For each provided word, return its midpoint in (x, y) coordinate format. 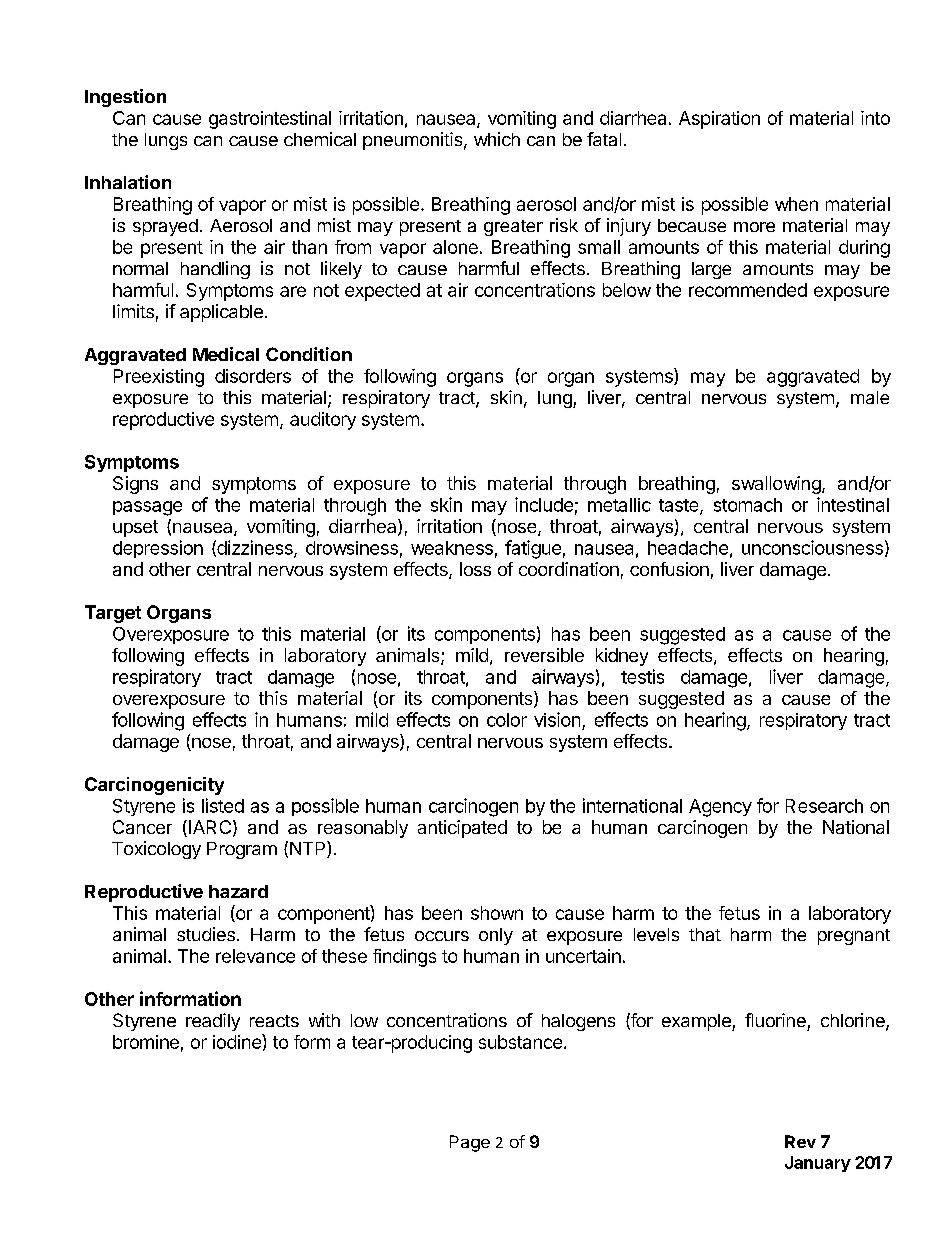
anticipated (462, 829)
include (544, 504)
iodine (238, 1041)
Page (470, 1143)
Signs (135, 485)
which (497, 139)
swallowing (777, 485)
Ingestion (125, 98)
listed (223, 805)
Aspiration (719, 120)
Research (824, 806)
